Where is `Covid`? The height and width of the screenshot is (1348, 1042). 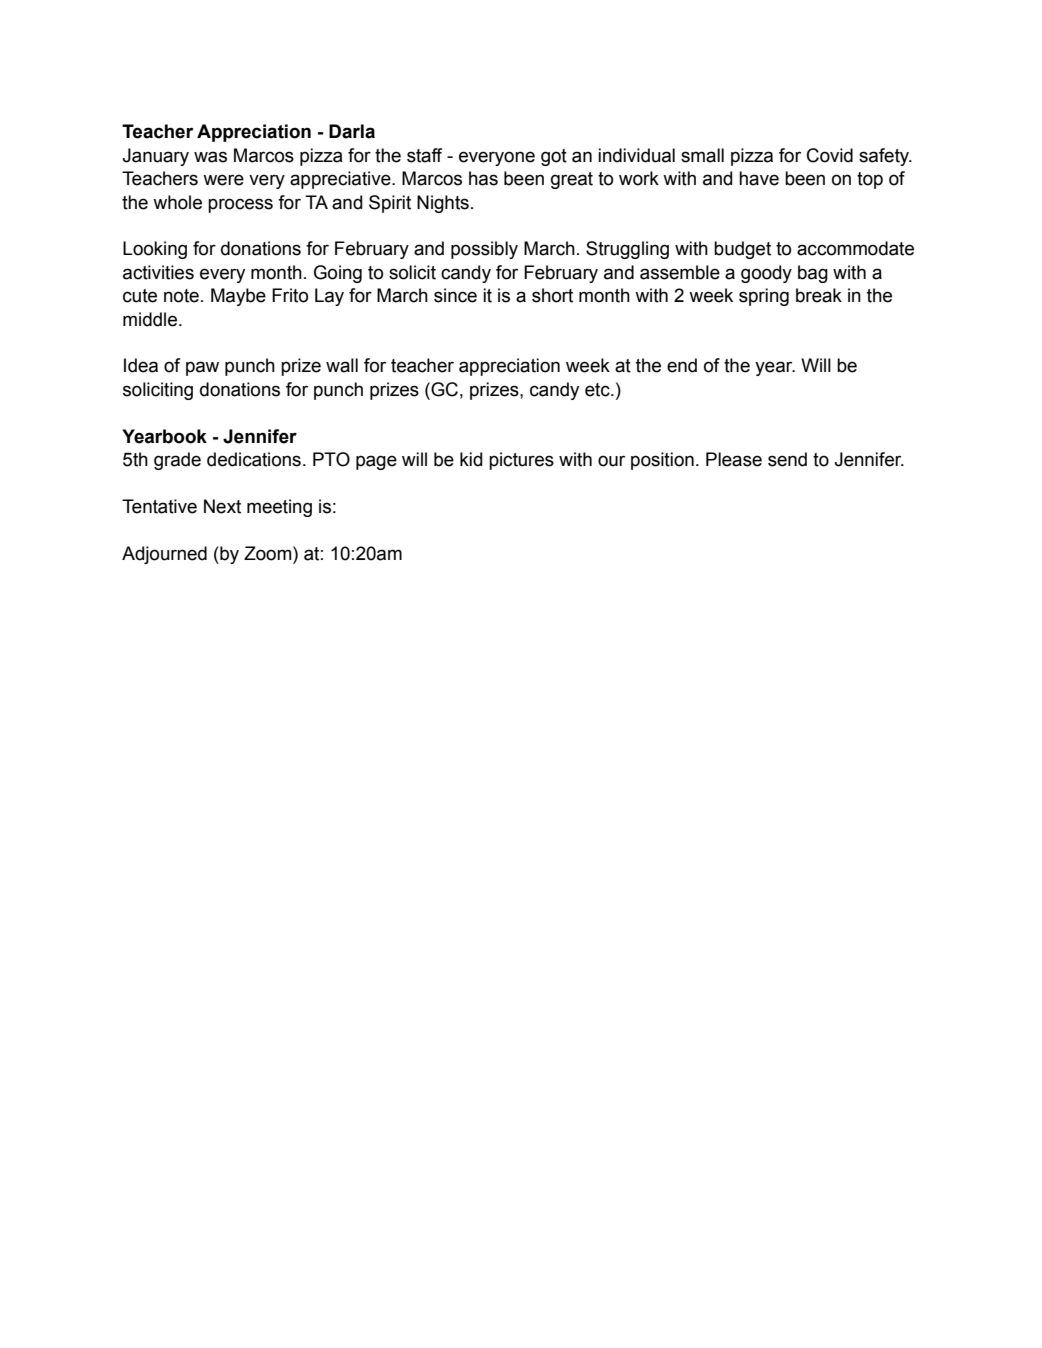 Covid is located at coordinates (830, 155).
